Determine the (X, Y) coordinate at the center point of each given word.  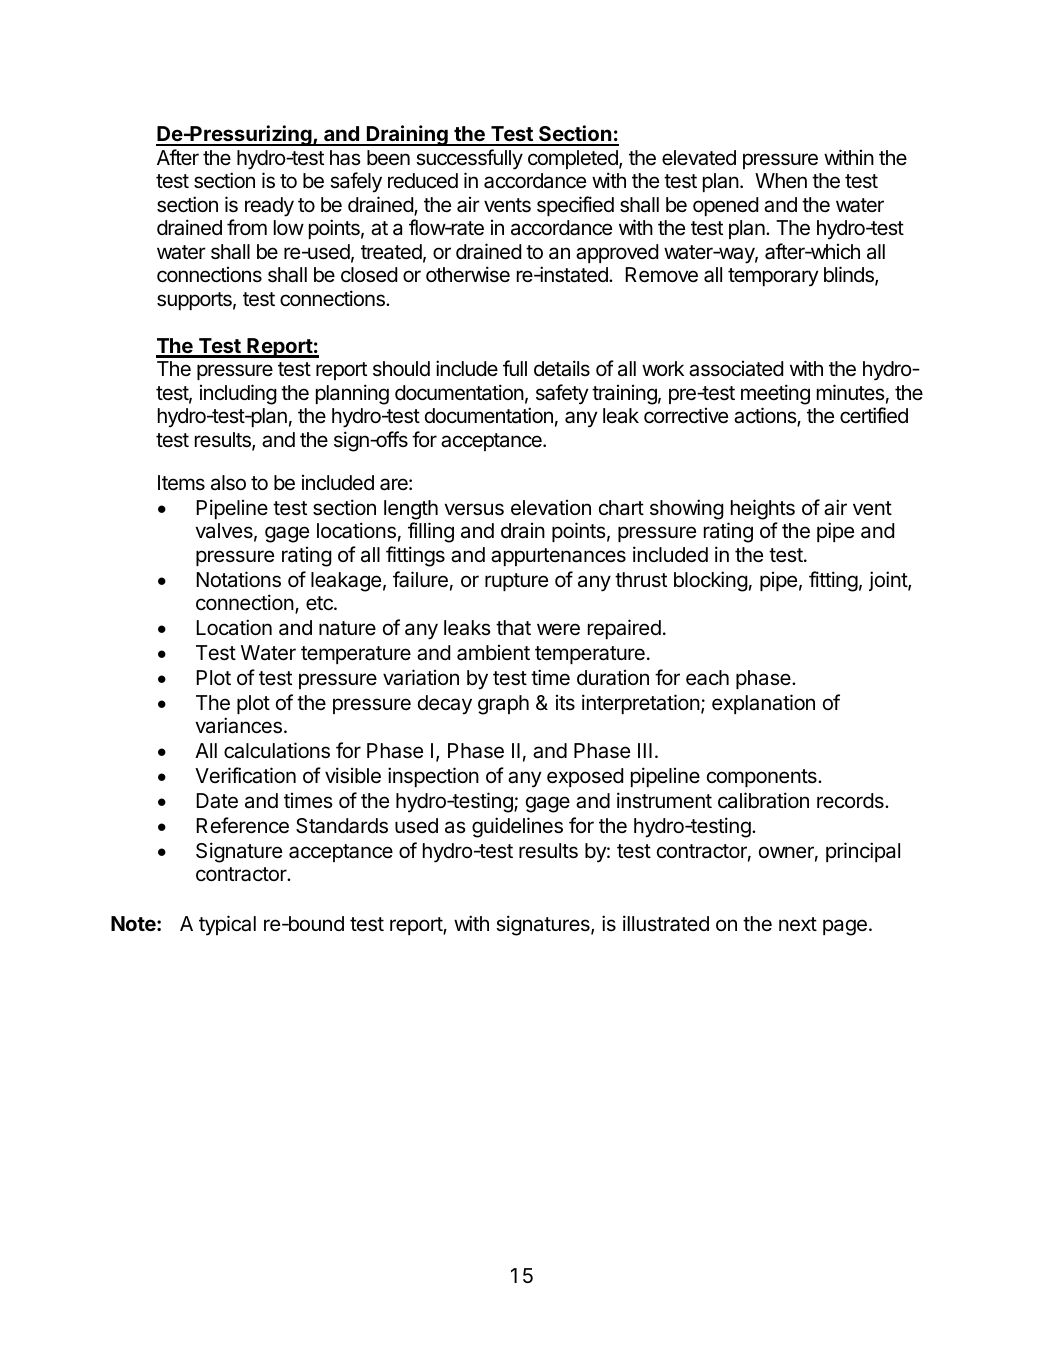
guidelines (517, 827)
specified (575, 206)
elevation (551, 508)
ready (269, 207)
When (781, 181)
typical (227, 925)
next (798, 924)
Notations (239, 579)
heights (763, 509)
